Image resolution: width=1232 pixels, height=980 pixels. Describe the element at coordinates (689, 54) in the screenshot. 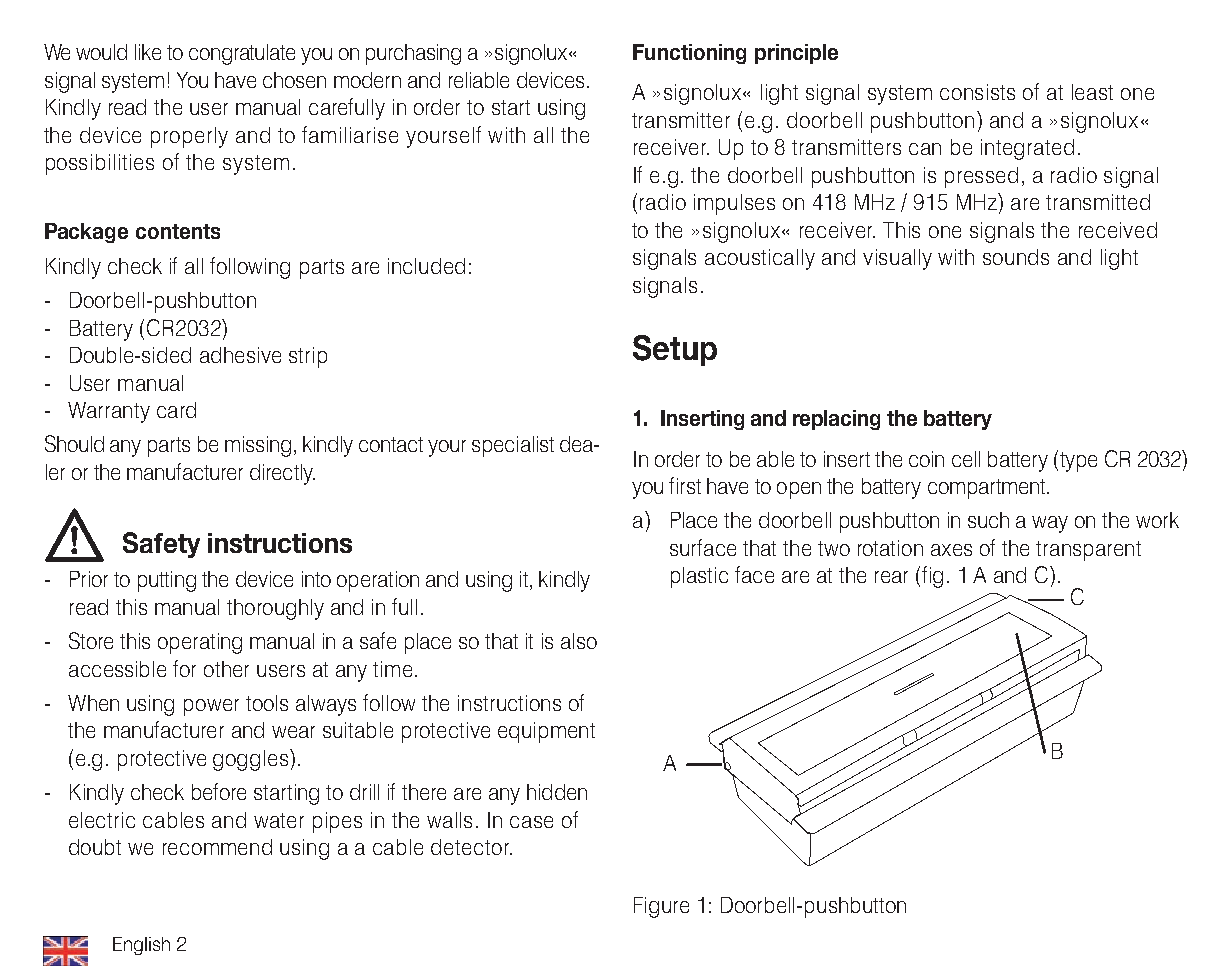

I see `Functioning` at that location.
